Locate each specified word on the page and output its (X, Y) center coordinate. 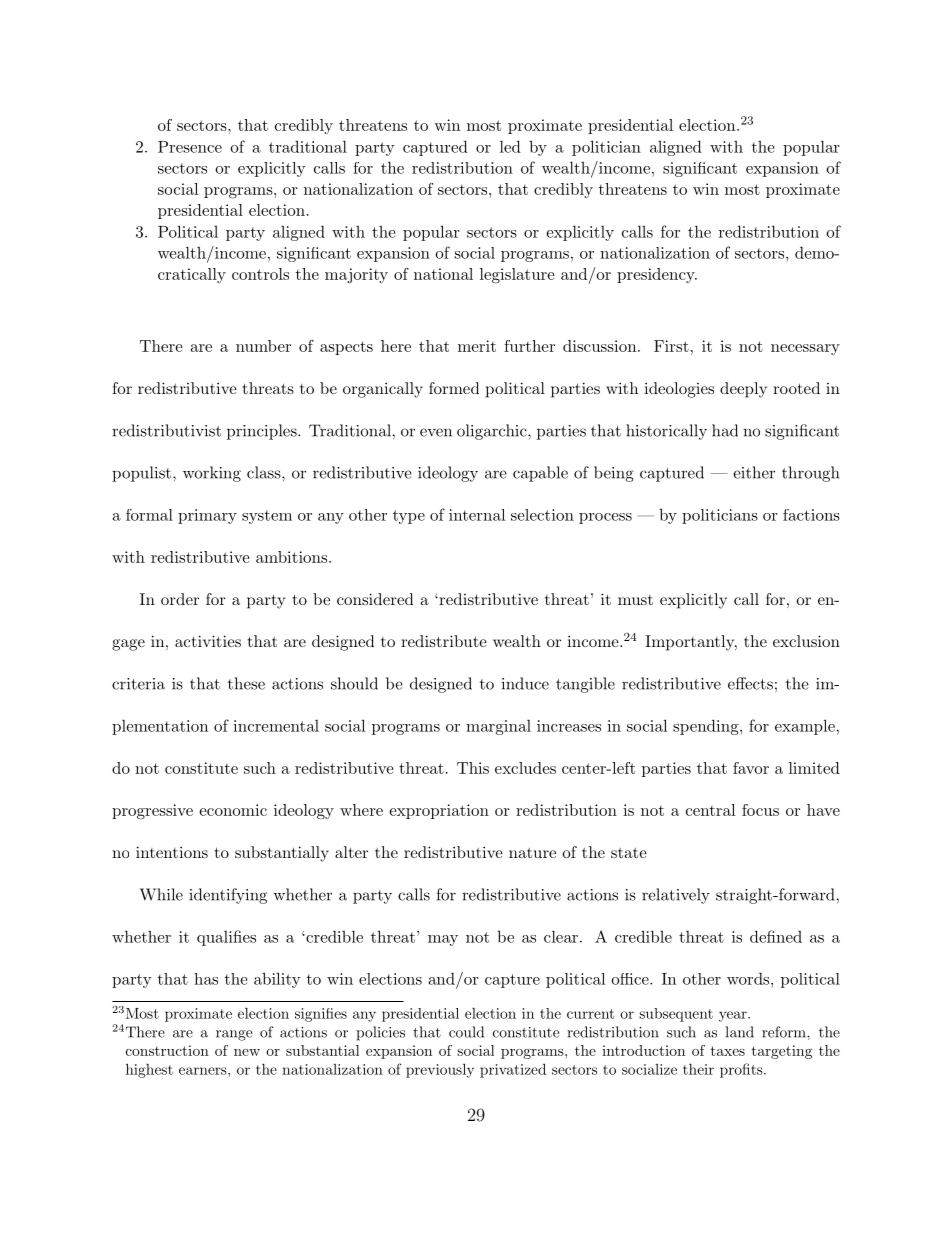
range (234, 1035)
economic (233, 810)
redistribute (444, 641)
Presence (190, 147)
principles (263, 432)
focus (760, 810)
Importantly (691, 643)
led (510, 146)
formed (454, 388)
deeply (743, 390)
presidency (657, 275)
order (180, 599)
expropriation (439, 811)
